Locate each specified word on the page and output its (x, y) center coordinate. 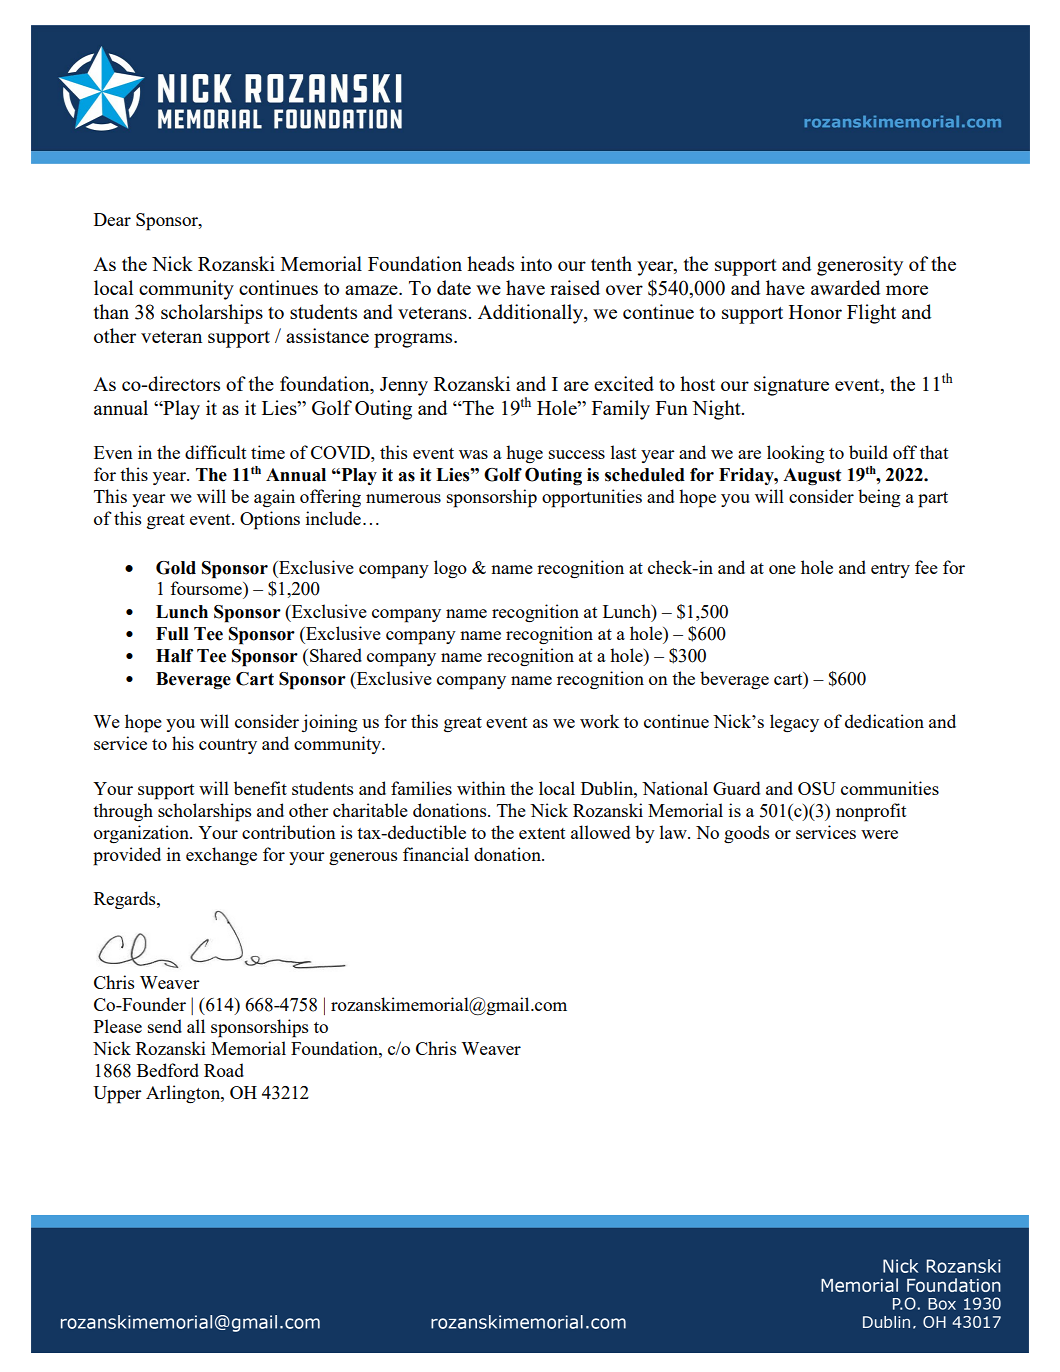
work (599, 721)
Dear (112, 219)
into (536, 263)
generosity (860, 266)
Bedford (168, 1070)
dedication (884, 721)
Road (224, 1070)
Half (174, 656)
